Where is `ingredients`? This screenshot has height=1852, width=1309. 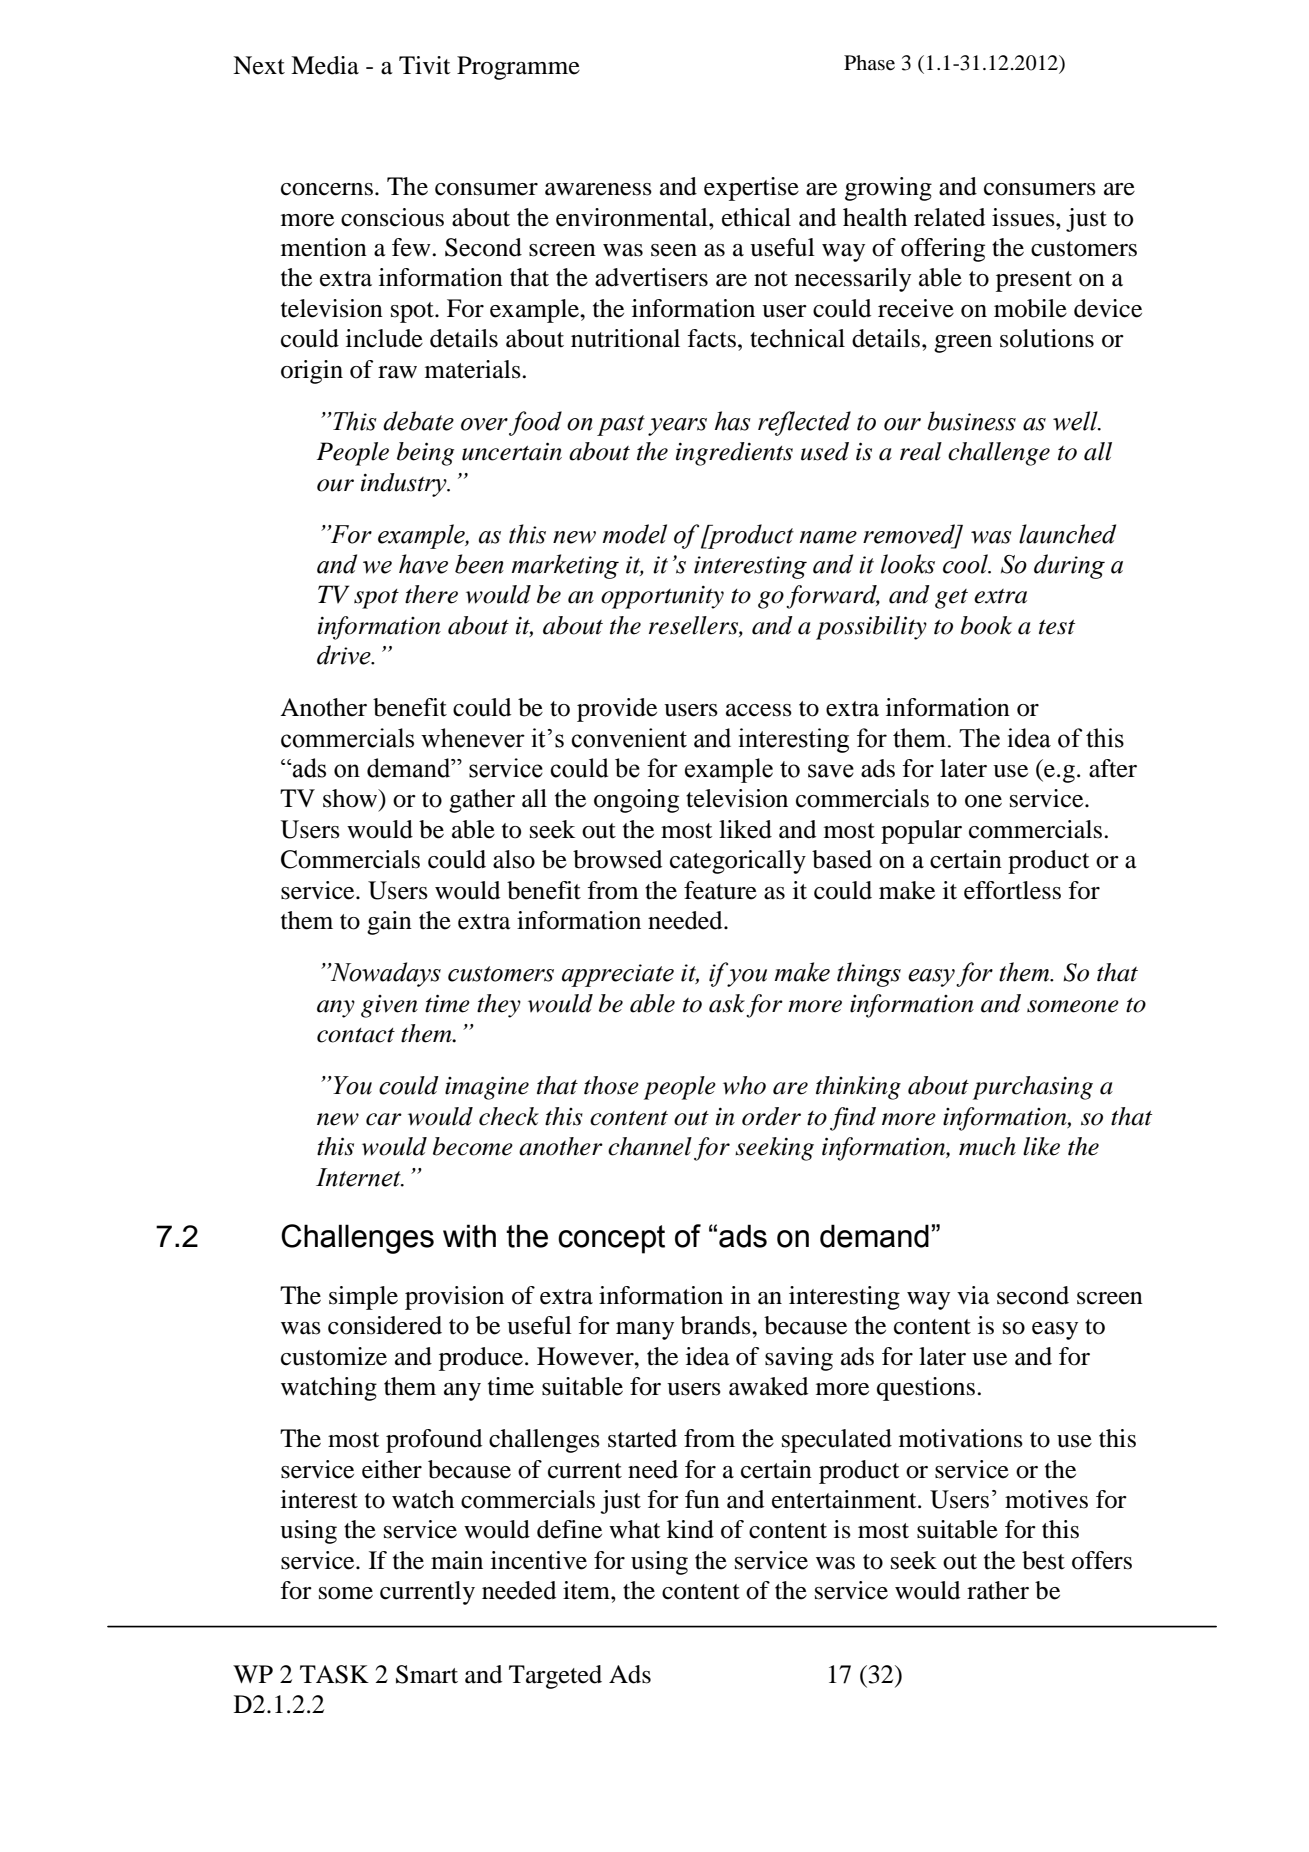 ingredients is located at coordinates (734, 454).
